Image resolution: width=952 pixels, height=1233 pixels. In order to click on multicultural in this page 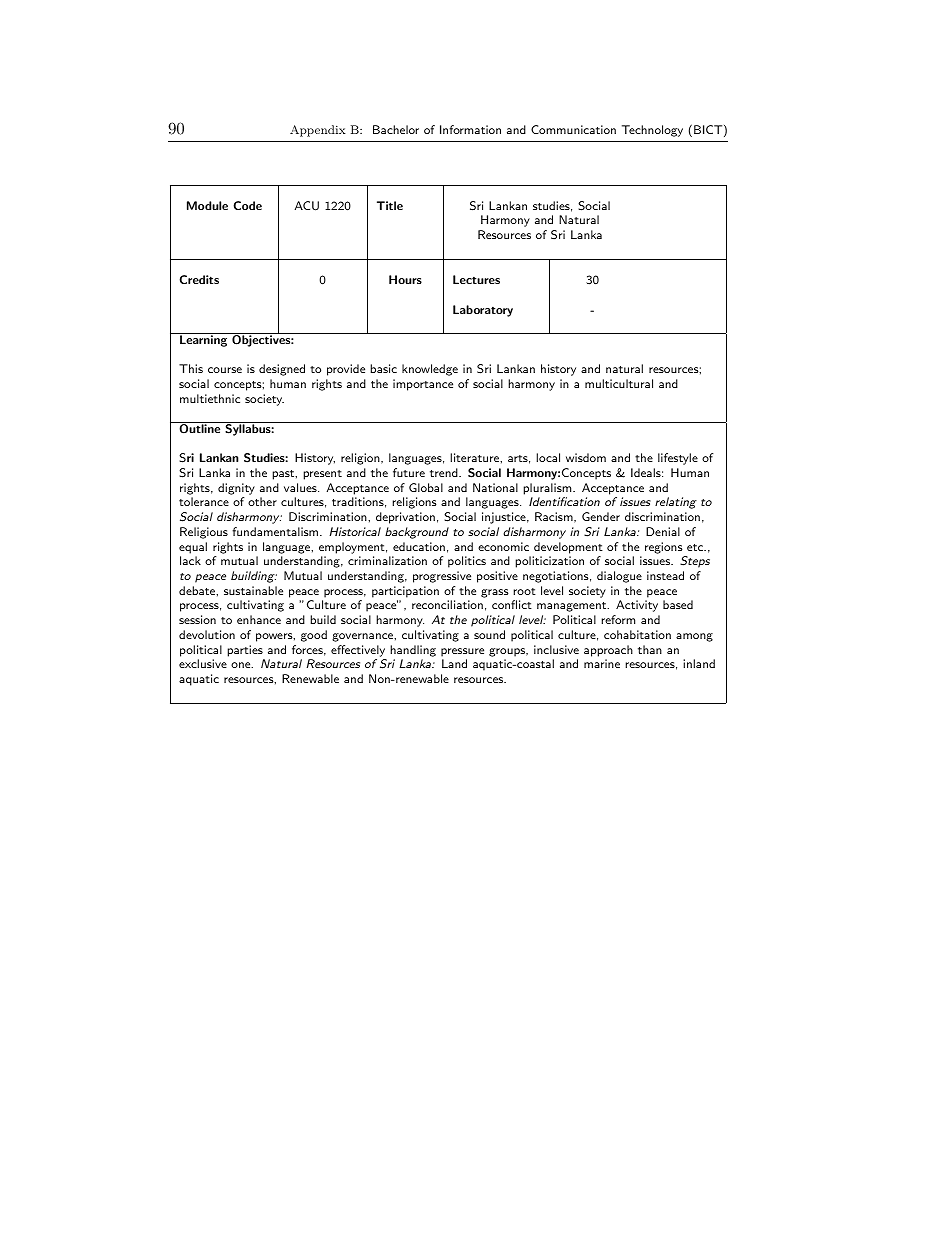, I will do `click(619, 383)`.
